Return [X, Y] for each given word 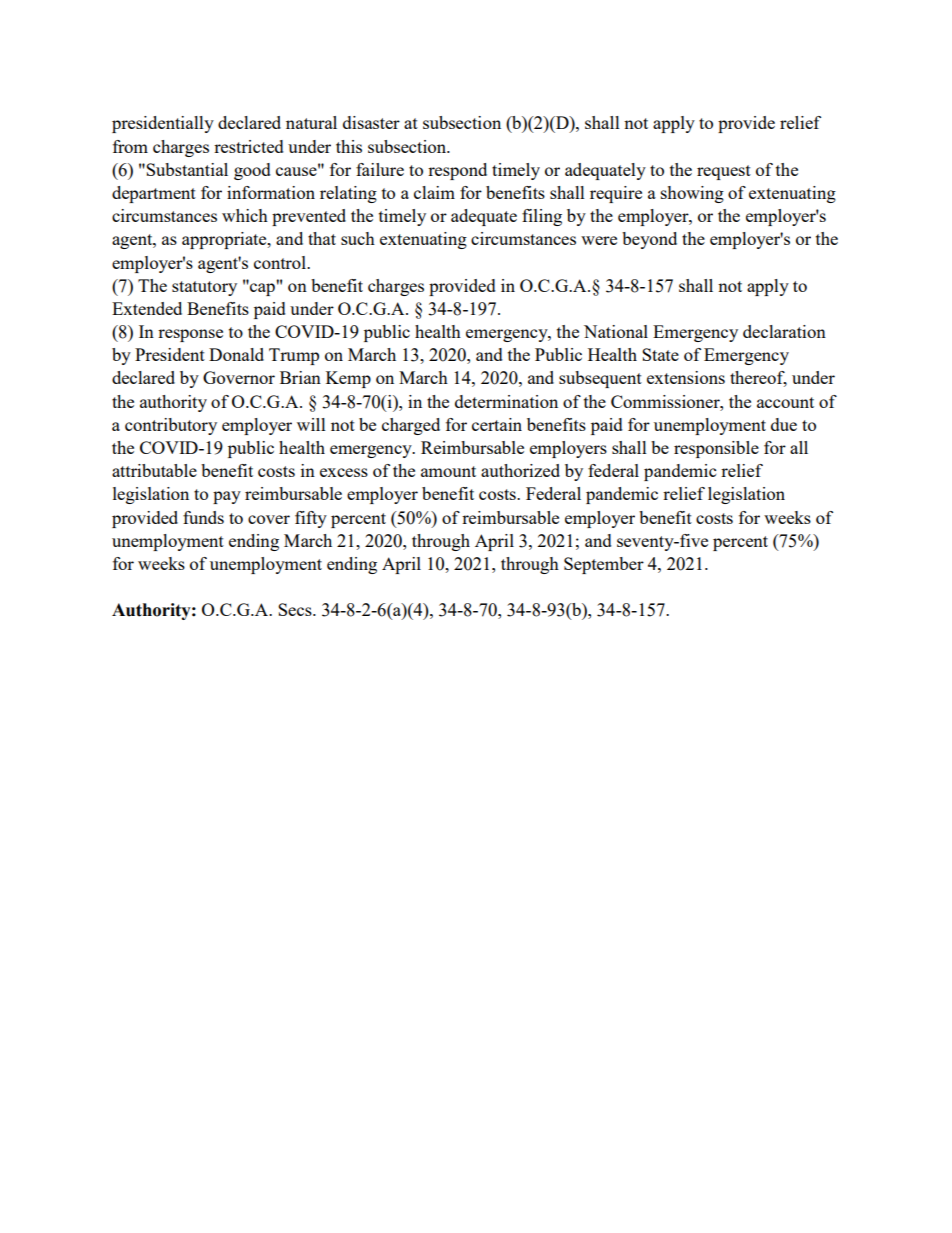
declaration [784, 331]
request [724, 172]
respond [457, 171]
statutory [204, 288]
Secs [296, 609]
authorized [520, 470]
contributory [171, 426]
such [358, 238]
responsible [716, 449]
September [604, 565]
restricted [249, 146]
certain [497, 424]
